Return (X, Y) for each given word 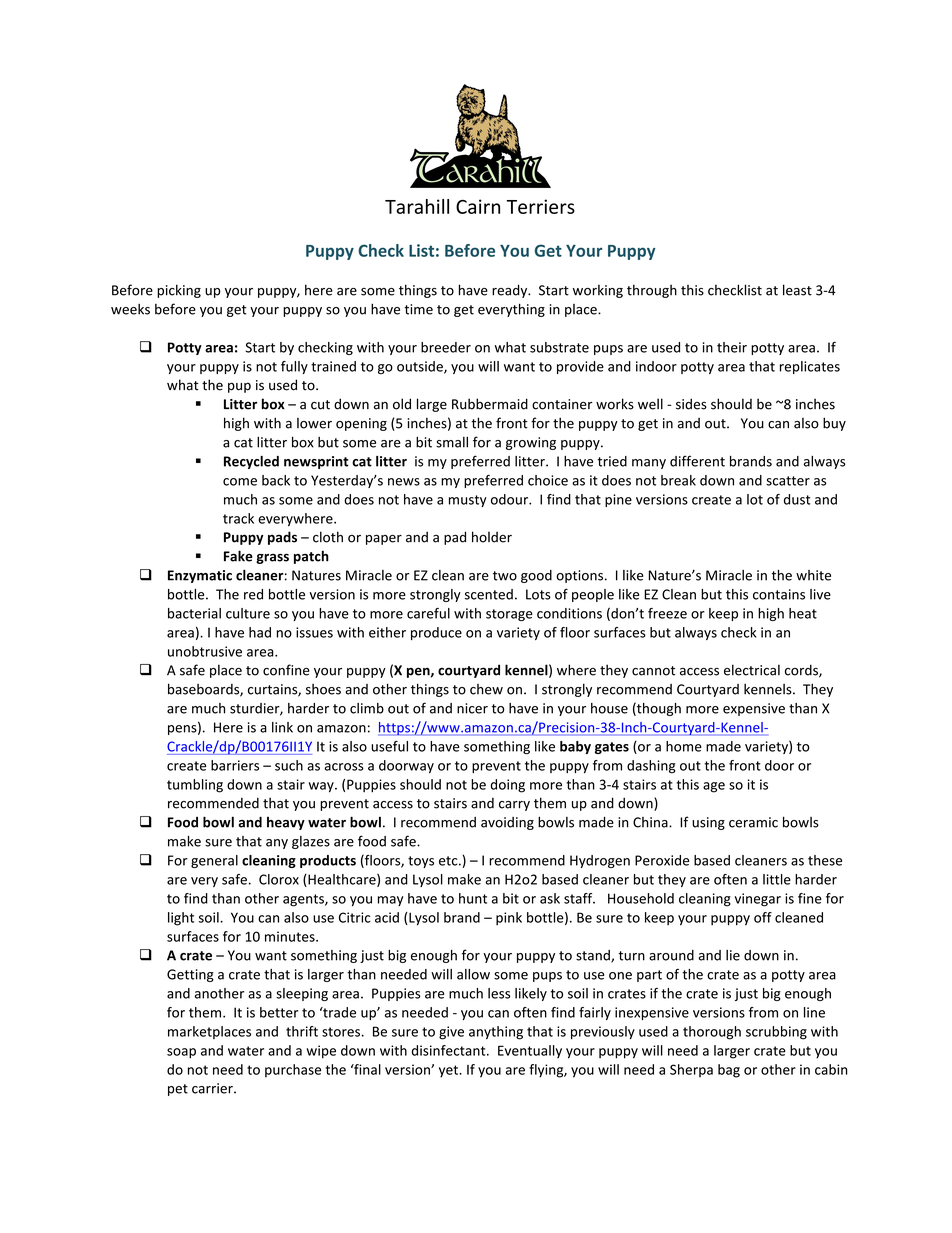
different (697, 461)
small (452, 442)
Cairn (478, 206)
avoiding (507, 823)
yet (449, 1071)
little (777, 879)
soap (181, 1053)
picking (179, 291)
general (214, 861)
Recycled (251, 462)
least (797, 290)
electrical (752, 670)
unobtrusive (205, 651)
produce (436, 633)
